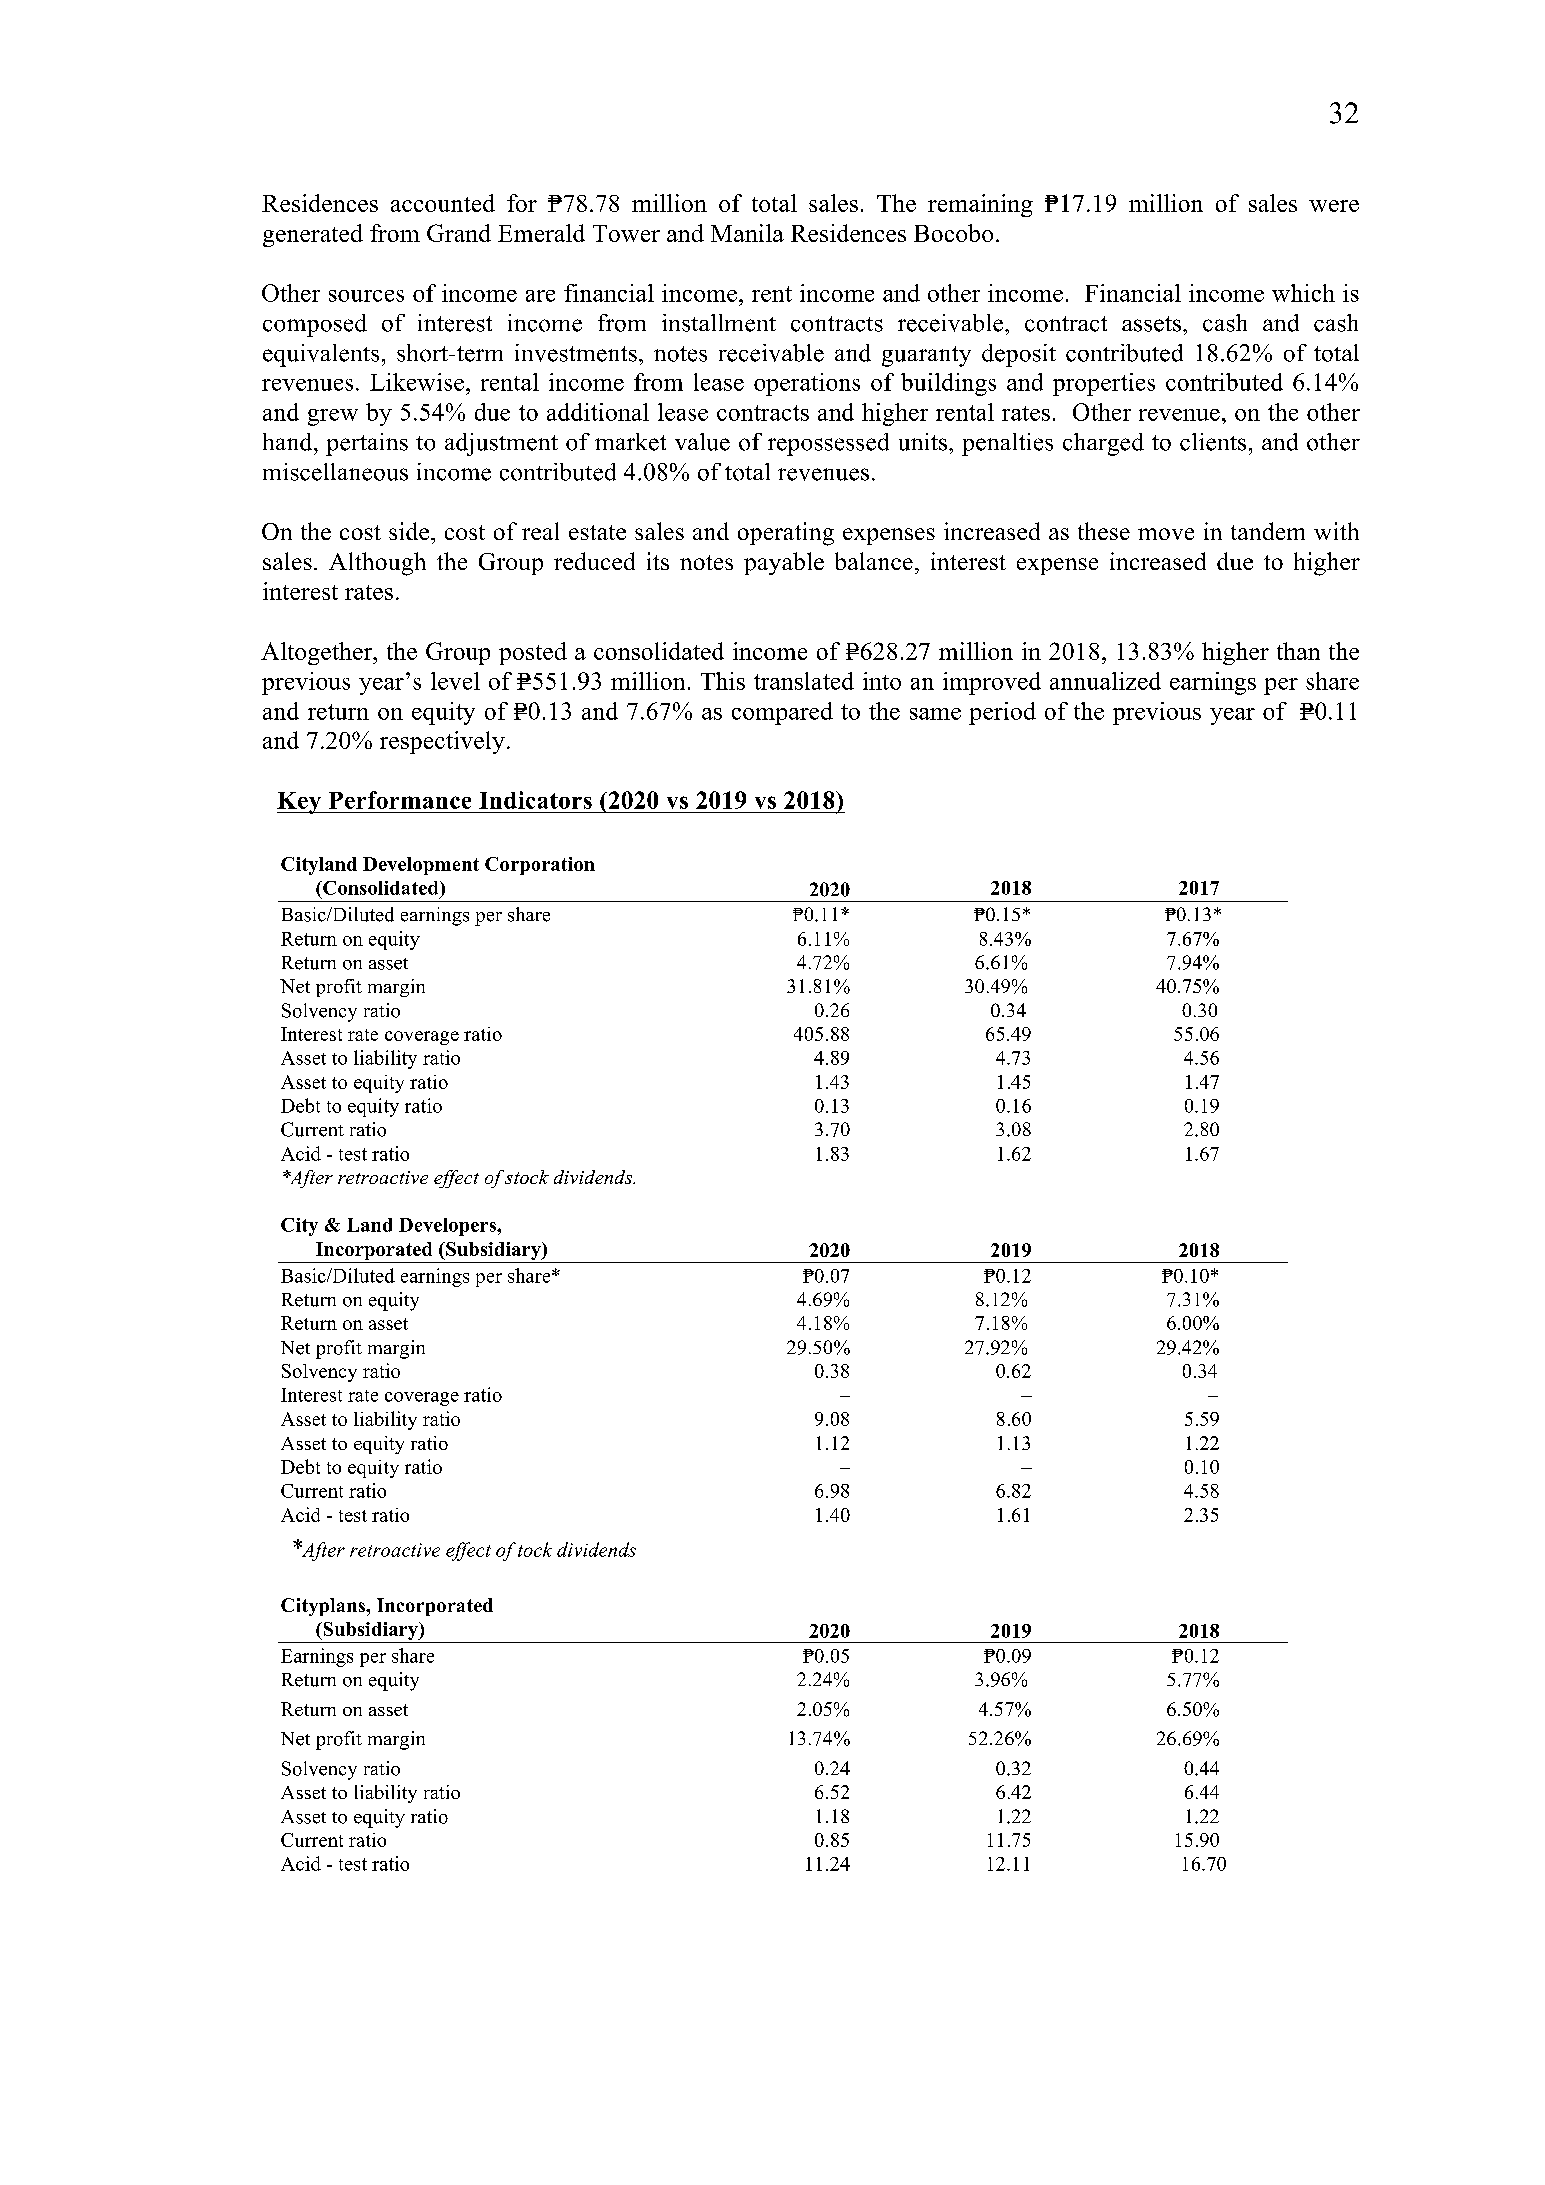  Describe the element at coordinates (421, 866) in the screenshot. I see `Development` at that location.
